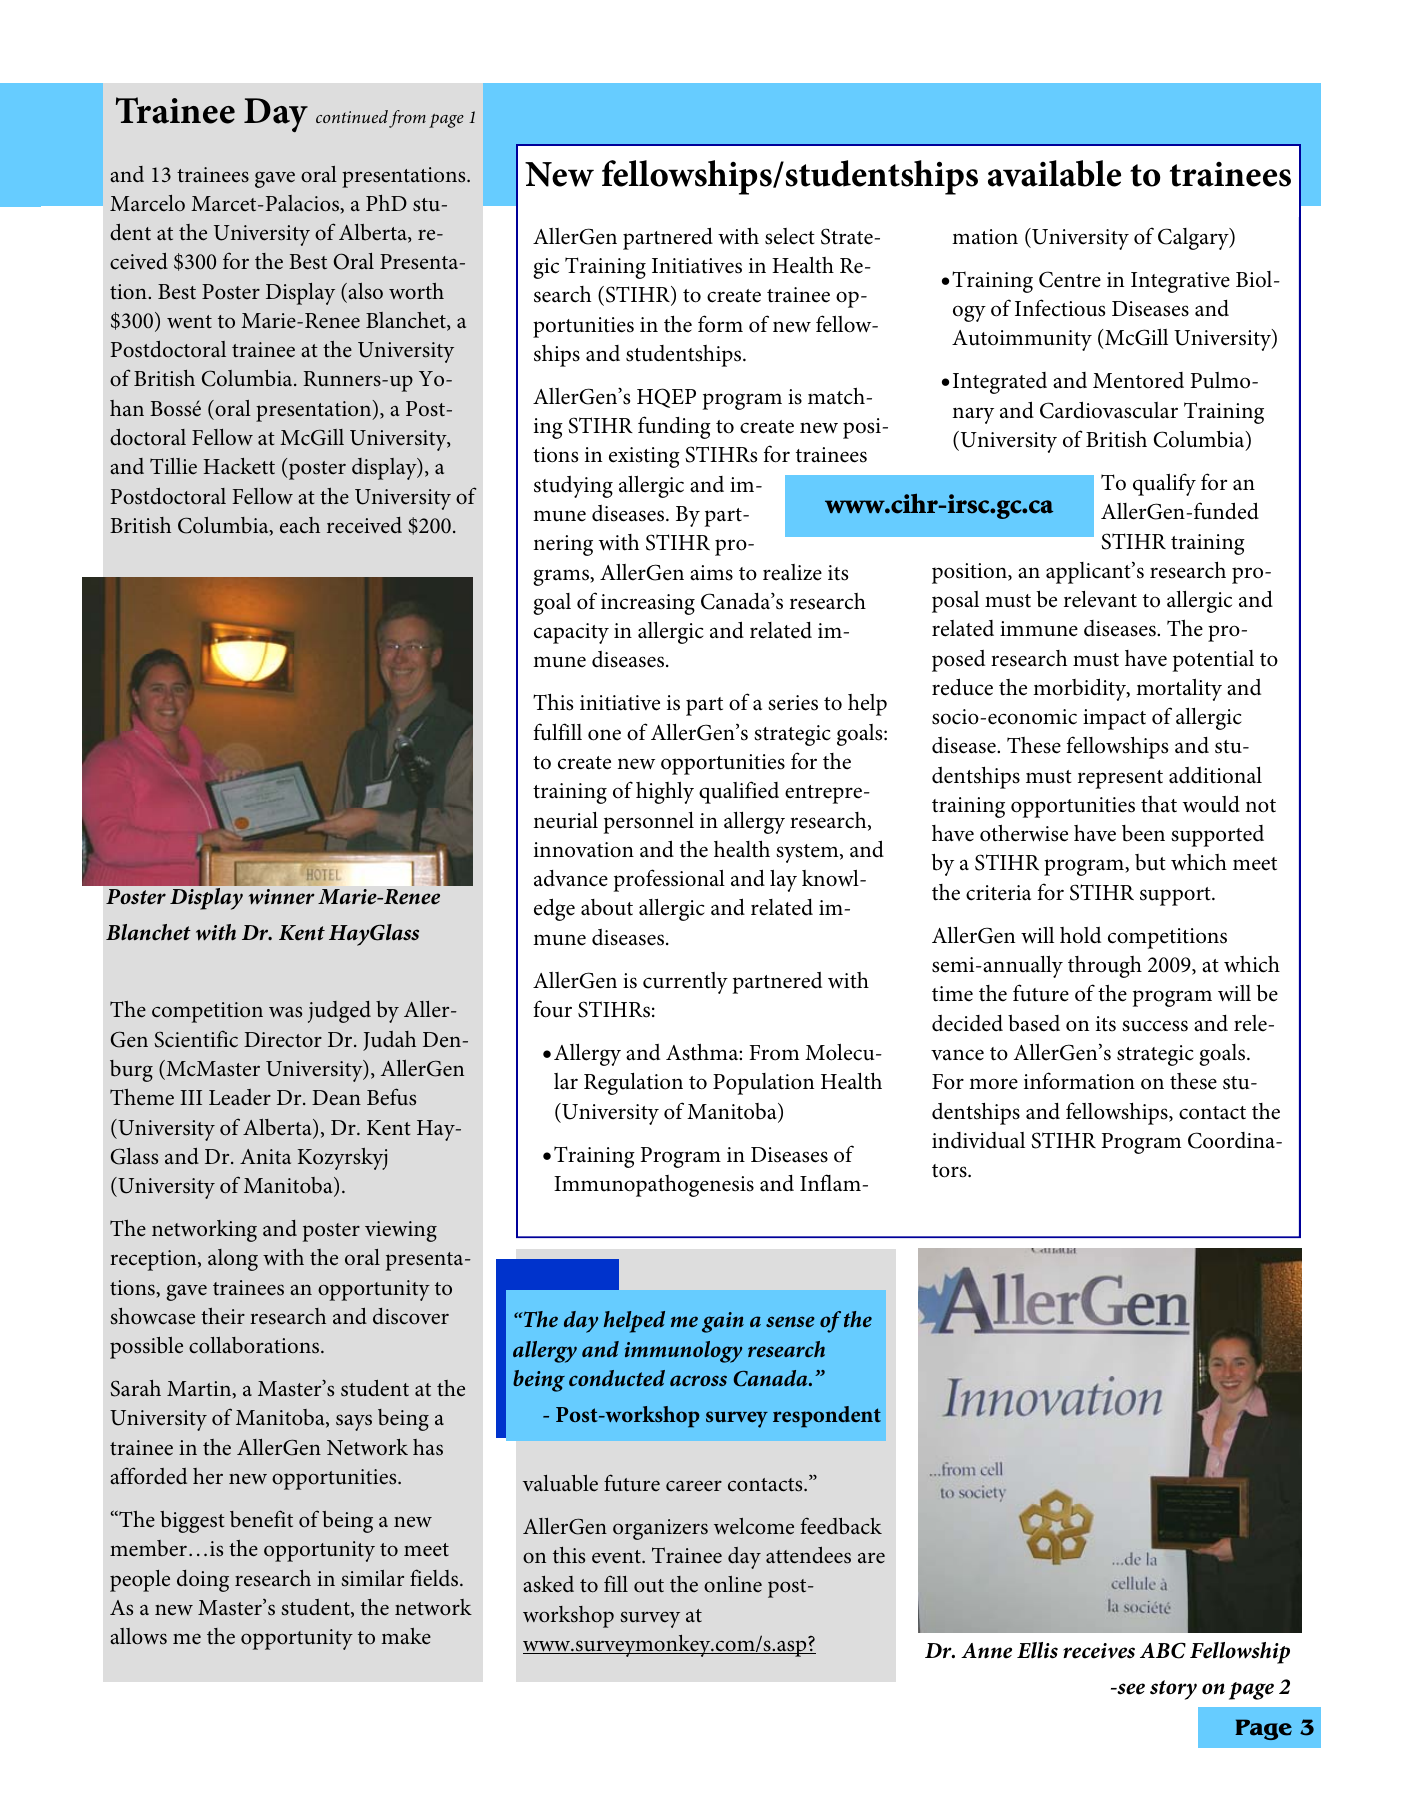  What do you see at coordinates (1155, 1026) in the document?
I see `success` at bounding box center [1155, 1026].
